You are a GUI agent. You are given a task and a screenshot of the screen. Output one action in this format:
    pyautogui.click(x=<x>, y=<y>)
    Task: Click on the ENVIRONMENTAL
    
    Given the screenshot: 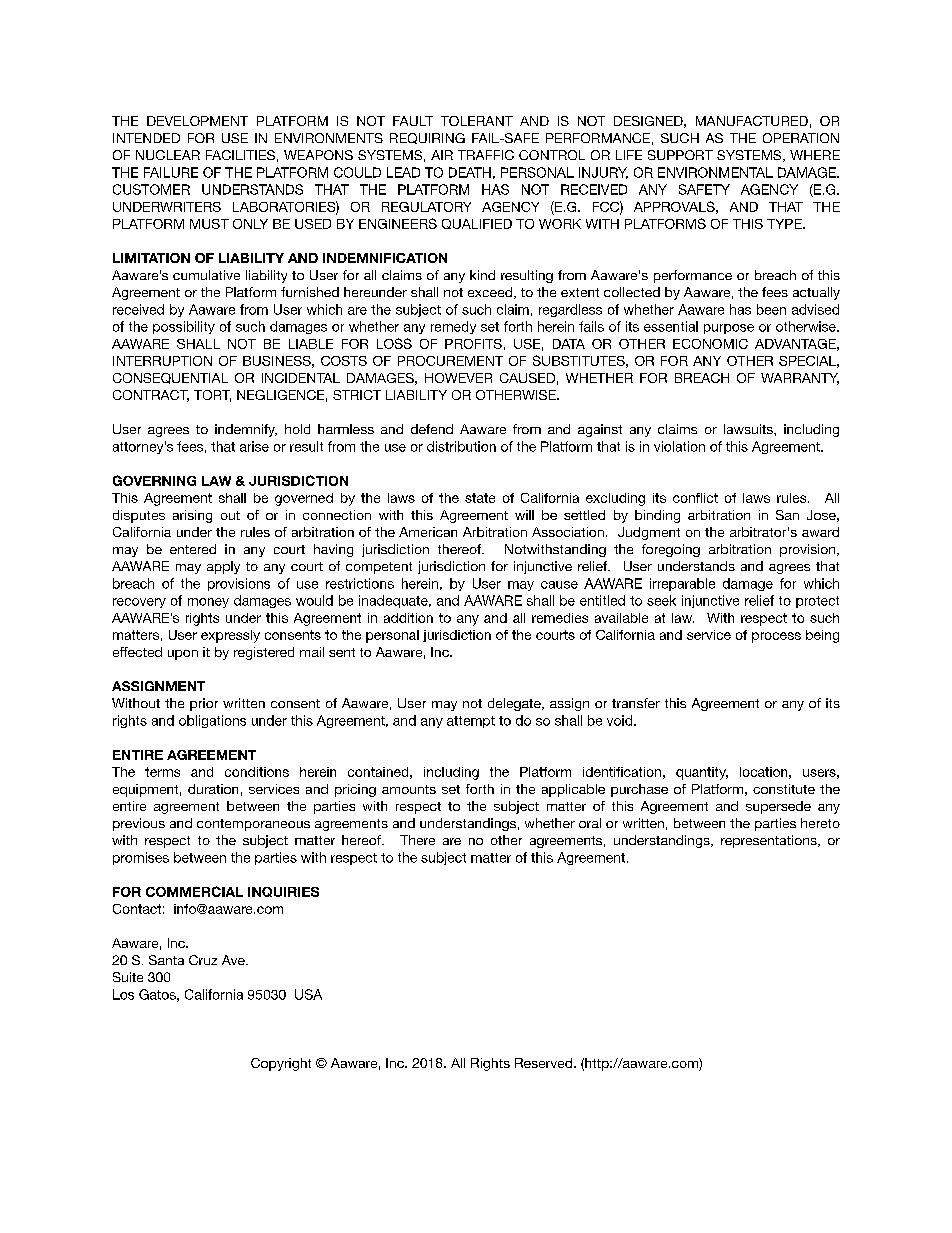 What is the action you would take?
    pyautogui.click(x=715, y=172)
